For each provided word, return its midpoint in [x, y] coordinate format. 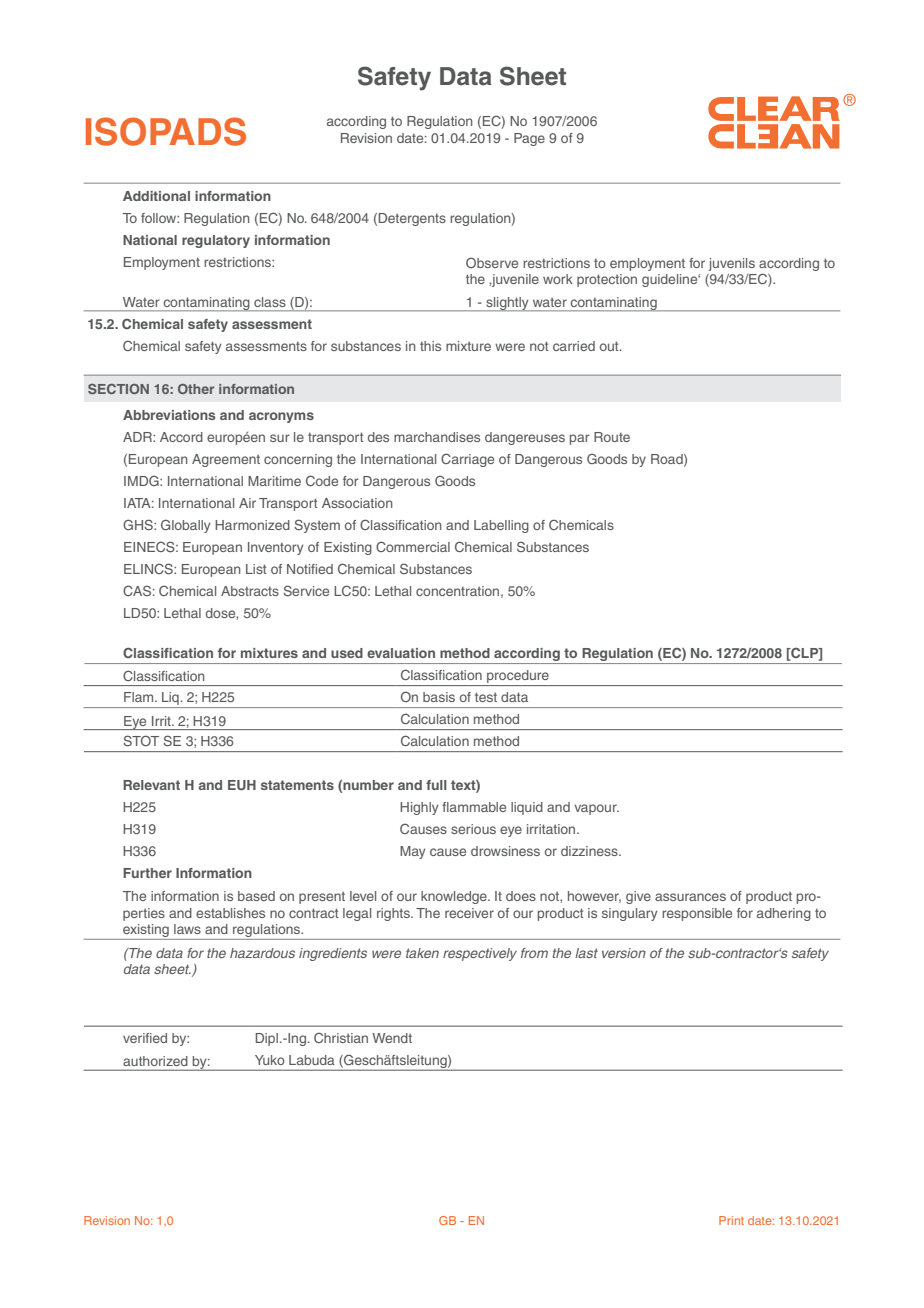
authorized [155, 1061]
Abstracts [250, 591]
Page [529, 139]
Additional [156, 196]
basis [439, 697]
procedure [518, 676]
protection [607, 280]
